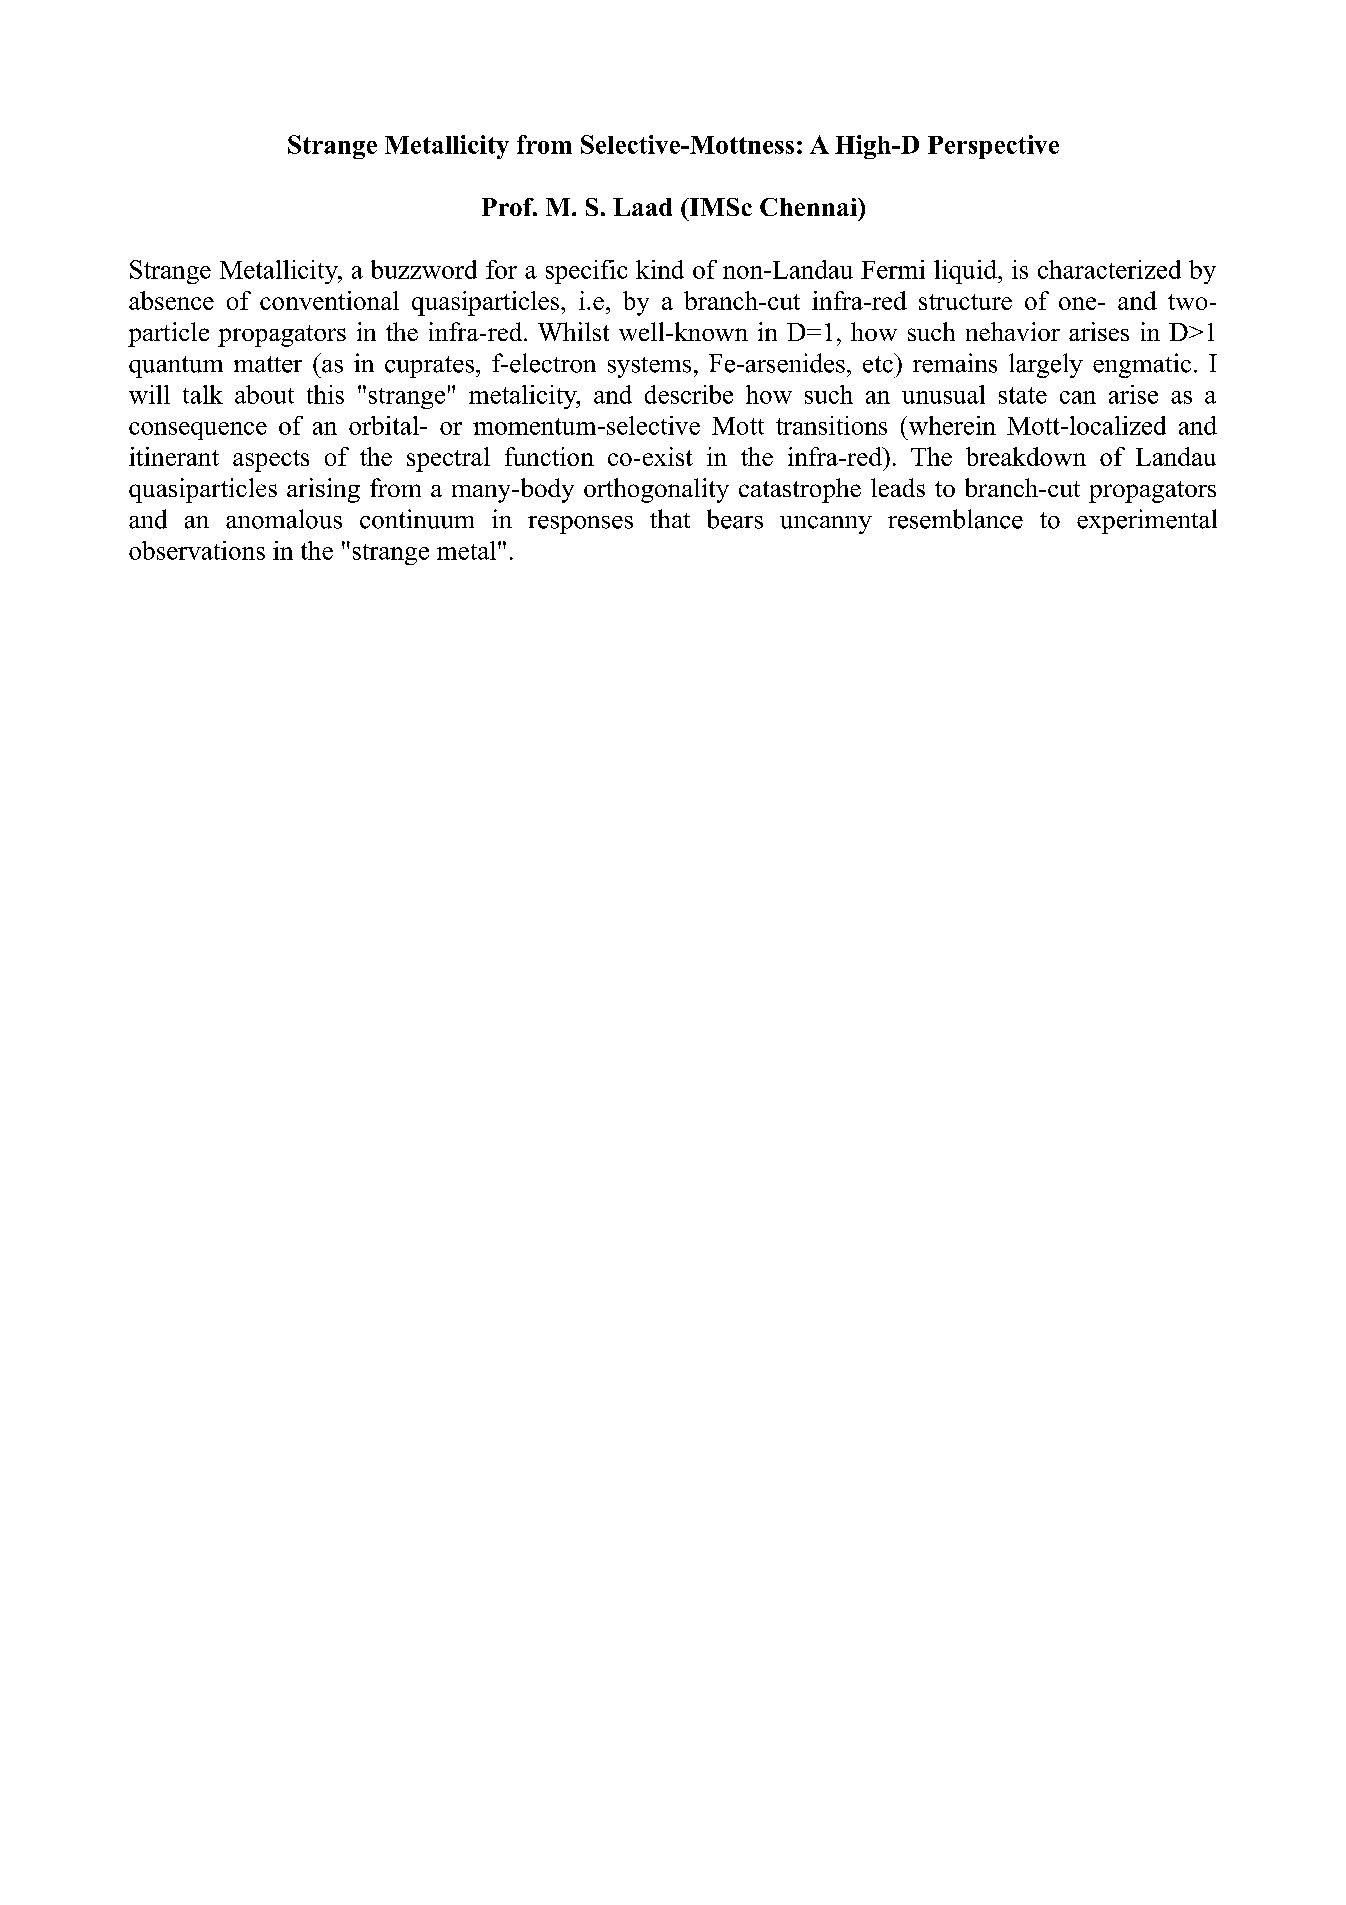  What do you see at coordinates (1046, 365) in the screenshot?
I see `largely` at bounding box center [1046, 365].
